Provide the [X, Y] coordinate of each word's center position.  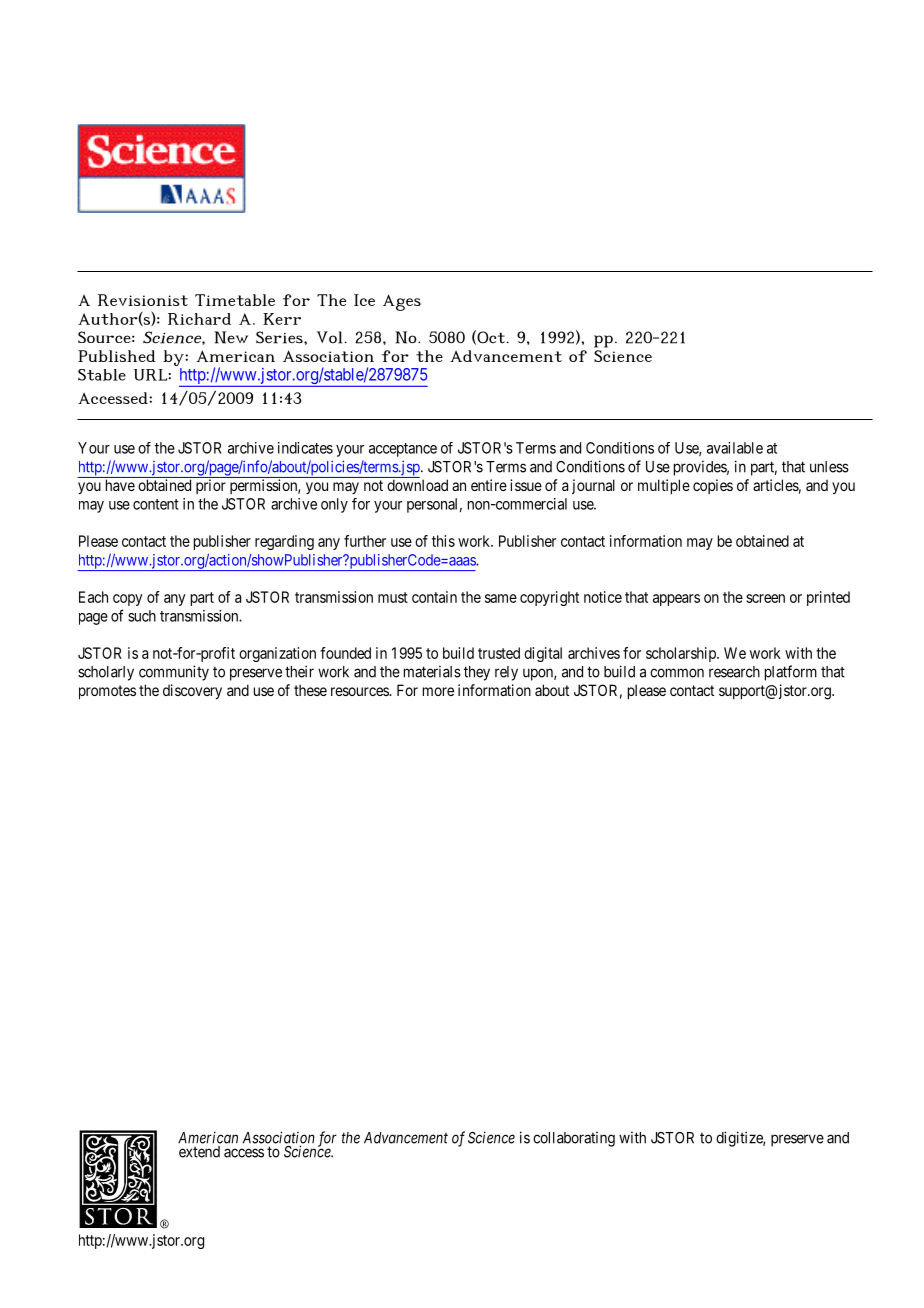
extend [199, 1152]
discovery [192, 691]
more [438, 691]
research [734, 672]
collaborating [574, 1139]
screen [765, 598]
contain [434, 597]
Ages [402, 302]
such [142, 616]
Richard [199, 319]
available [735, 448]
